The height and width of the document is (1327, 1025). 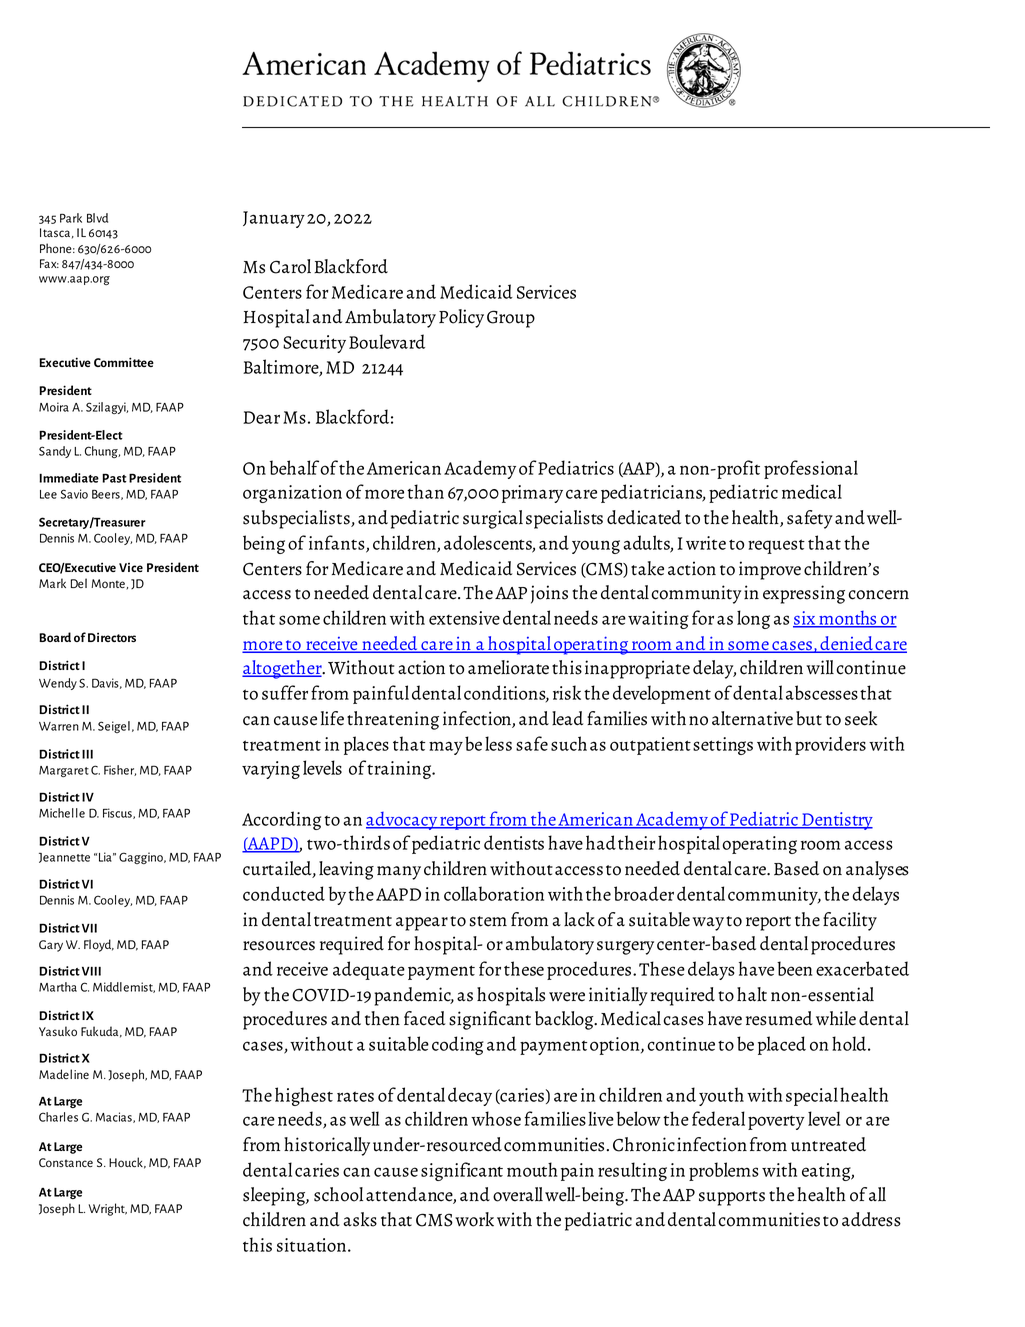 What do you see at coordinates (461, 318) in the document?
I see `Policy` at bounding box center [461, 318].
